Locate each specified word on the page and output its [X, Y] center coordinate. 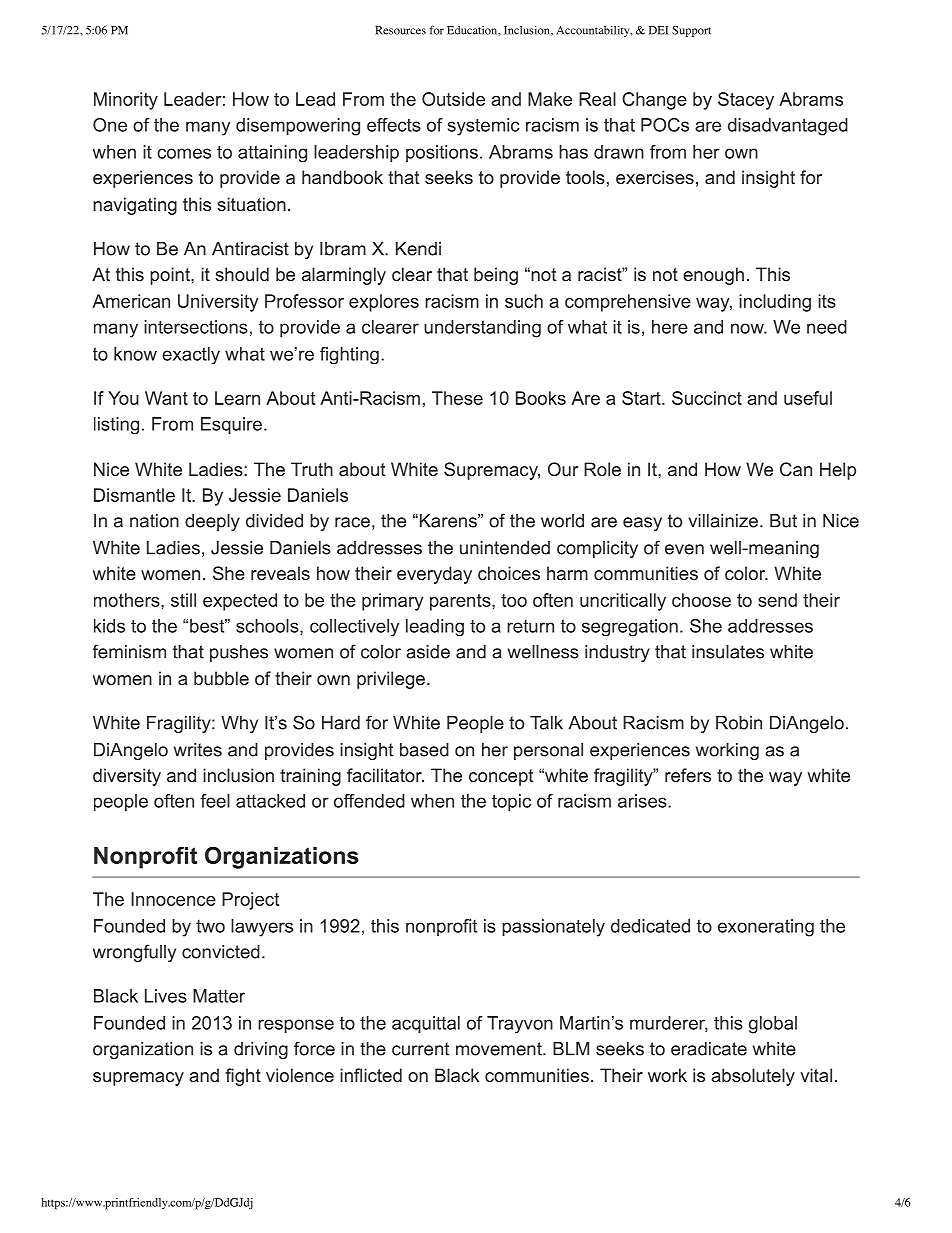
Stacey [746, 101]
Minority [126, 101]
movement [500, 1049]
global [773, 1025]
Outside [453, 99]
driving [261, 1050]
